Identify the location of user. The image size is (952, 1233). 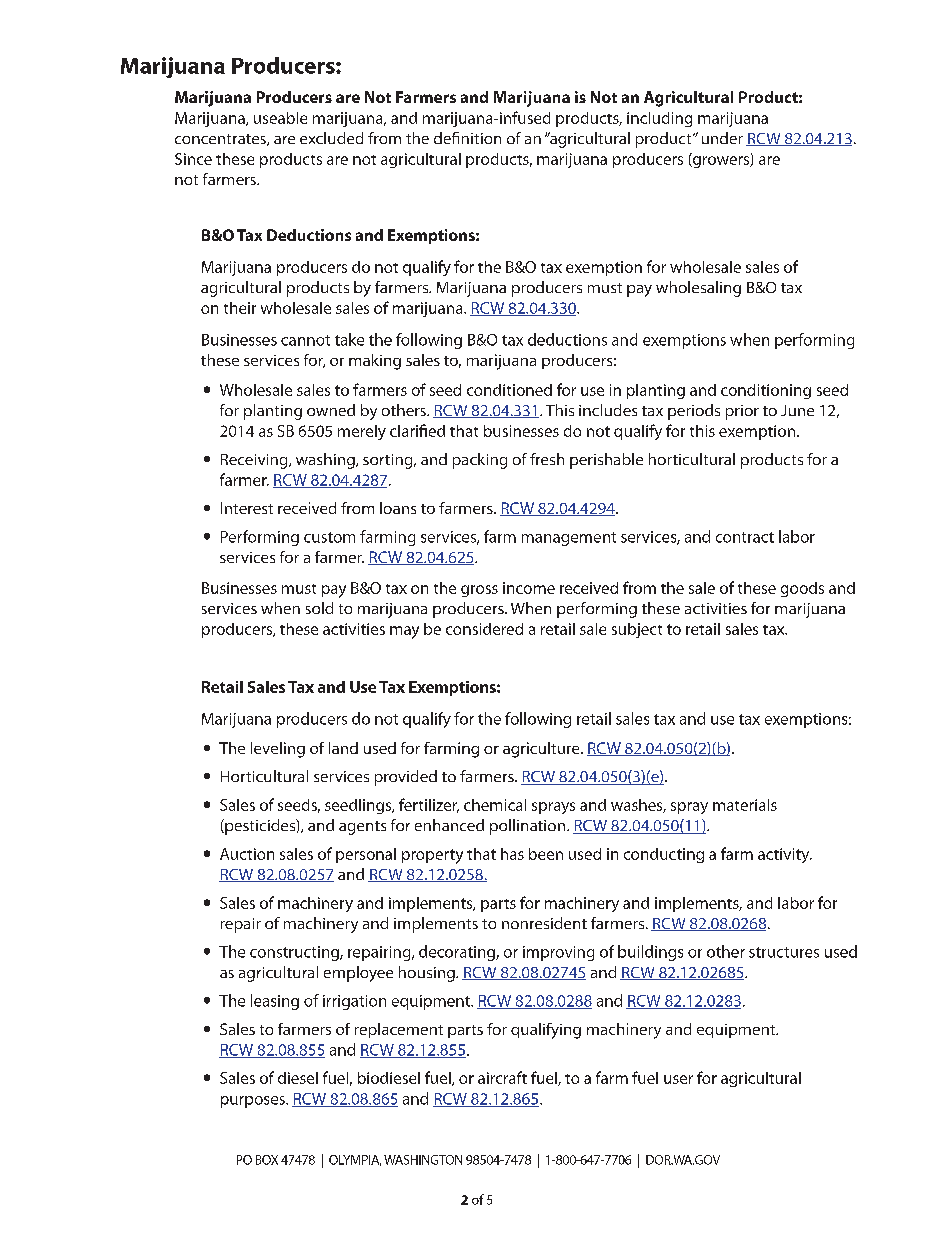
(678, 1079).
